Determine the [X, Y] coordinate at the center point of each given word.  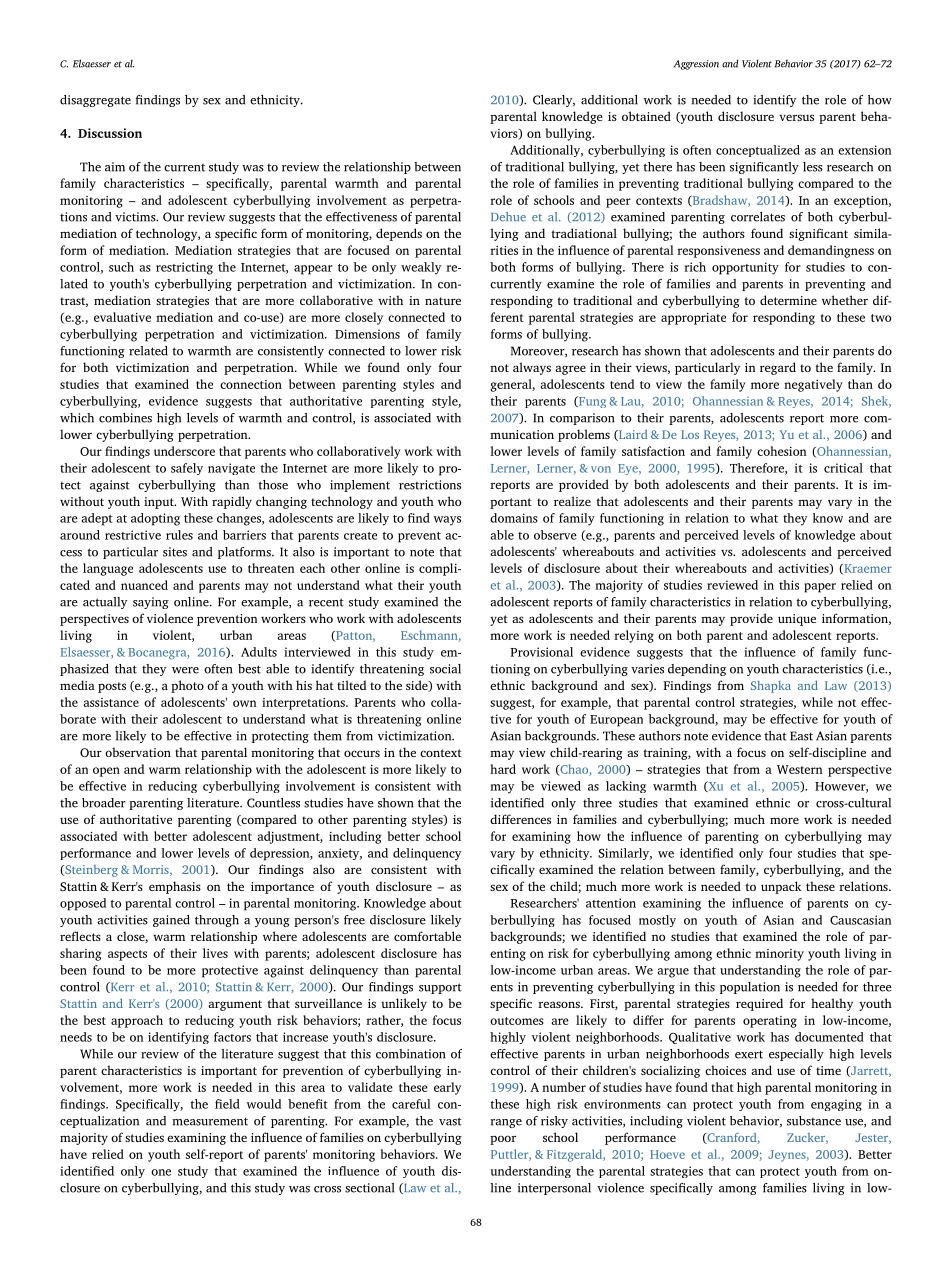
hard [503, 769]
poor [503, 1140]
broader [104, 803]
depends [399, 234]
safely [187, 469]
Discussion [110, 133]
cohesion [782, 451]
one [161, 1172]
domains [514, 518]
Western [800, 769]
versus [796, 117]
